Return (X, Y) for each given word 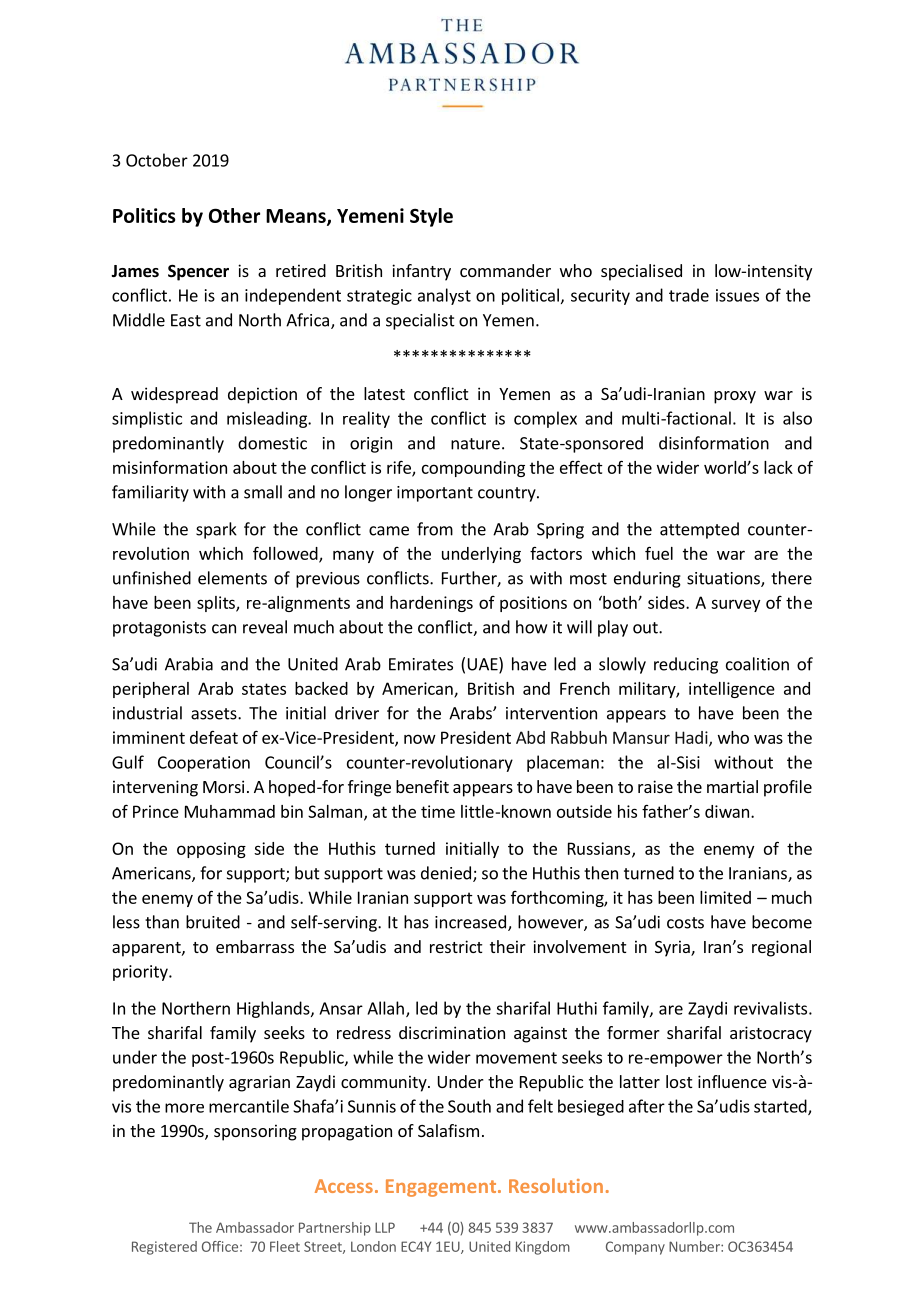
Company (635, 1248)
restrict (456, 946)
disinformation (714, 443)
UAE (484, 665)
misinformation (170, 467)
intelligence (732, 690)
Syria (673, 948)
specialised (641, 272)
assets (215, 714)
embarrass (255, 946)
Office (220, 1246)
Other (234, 215)
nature (475, 444)
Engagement (442, 1188)
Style (431, 217)
